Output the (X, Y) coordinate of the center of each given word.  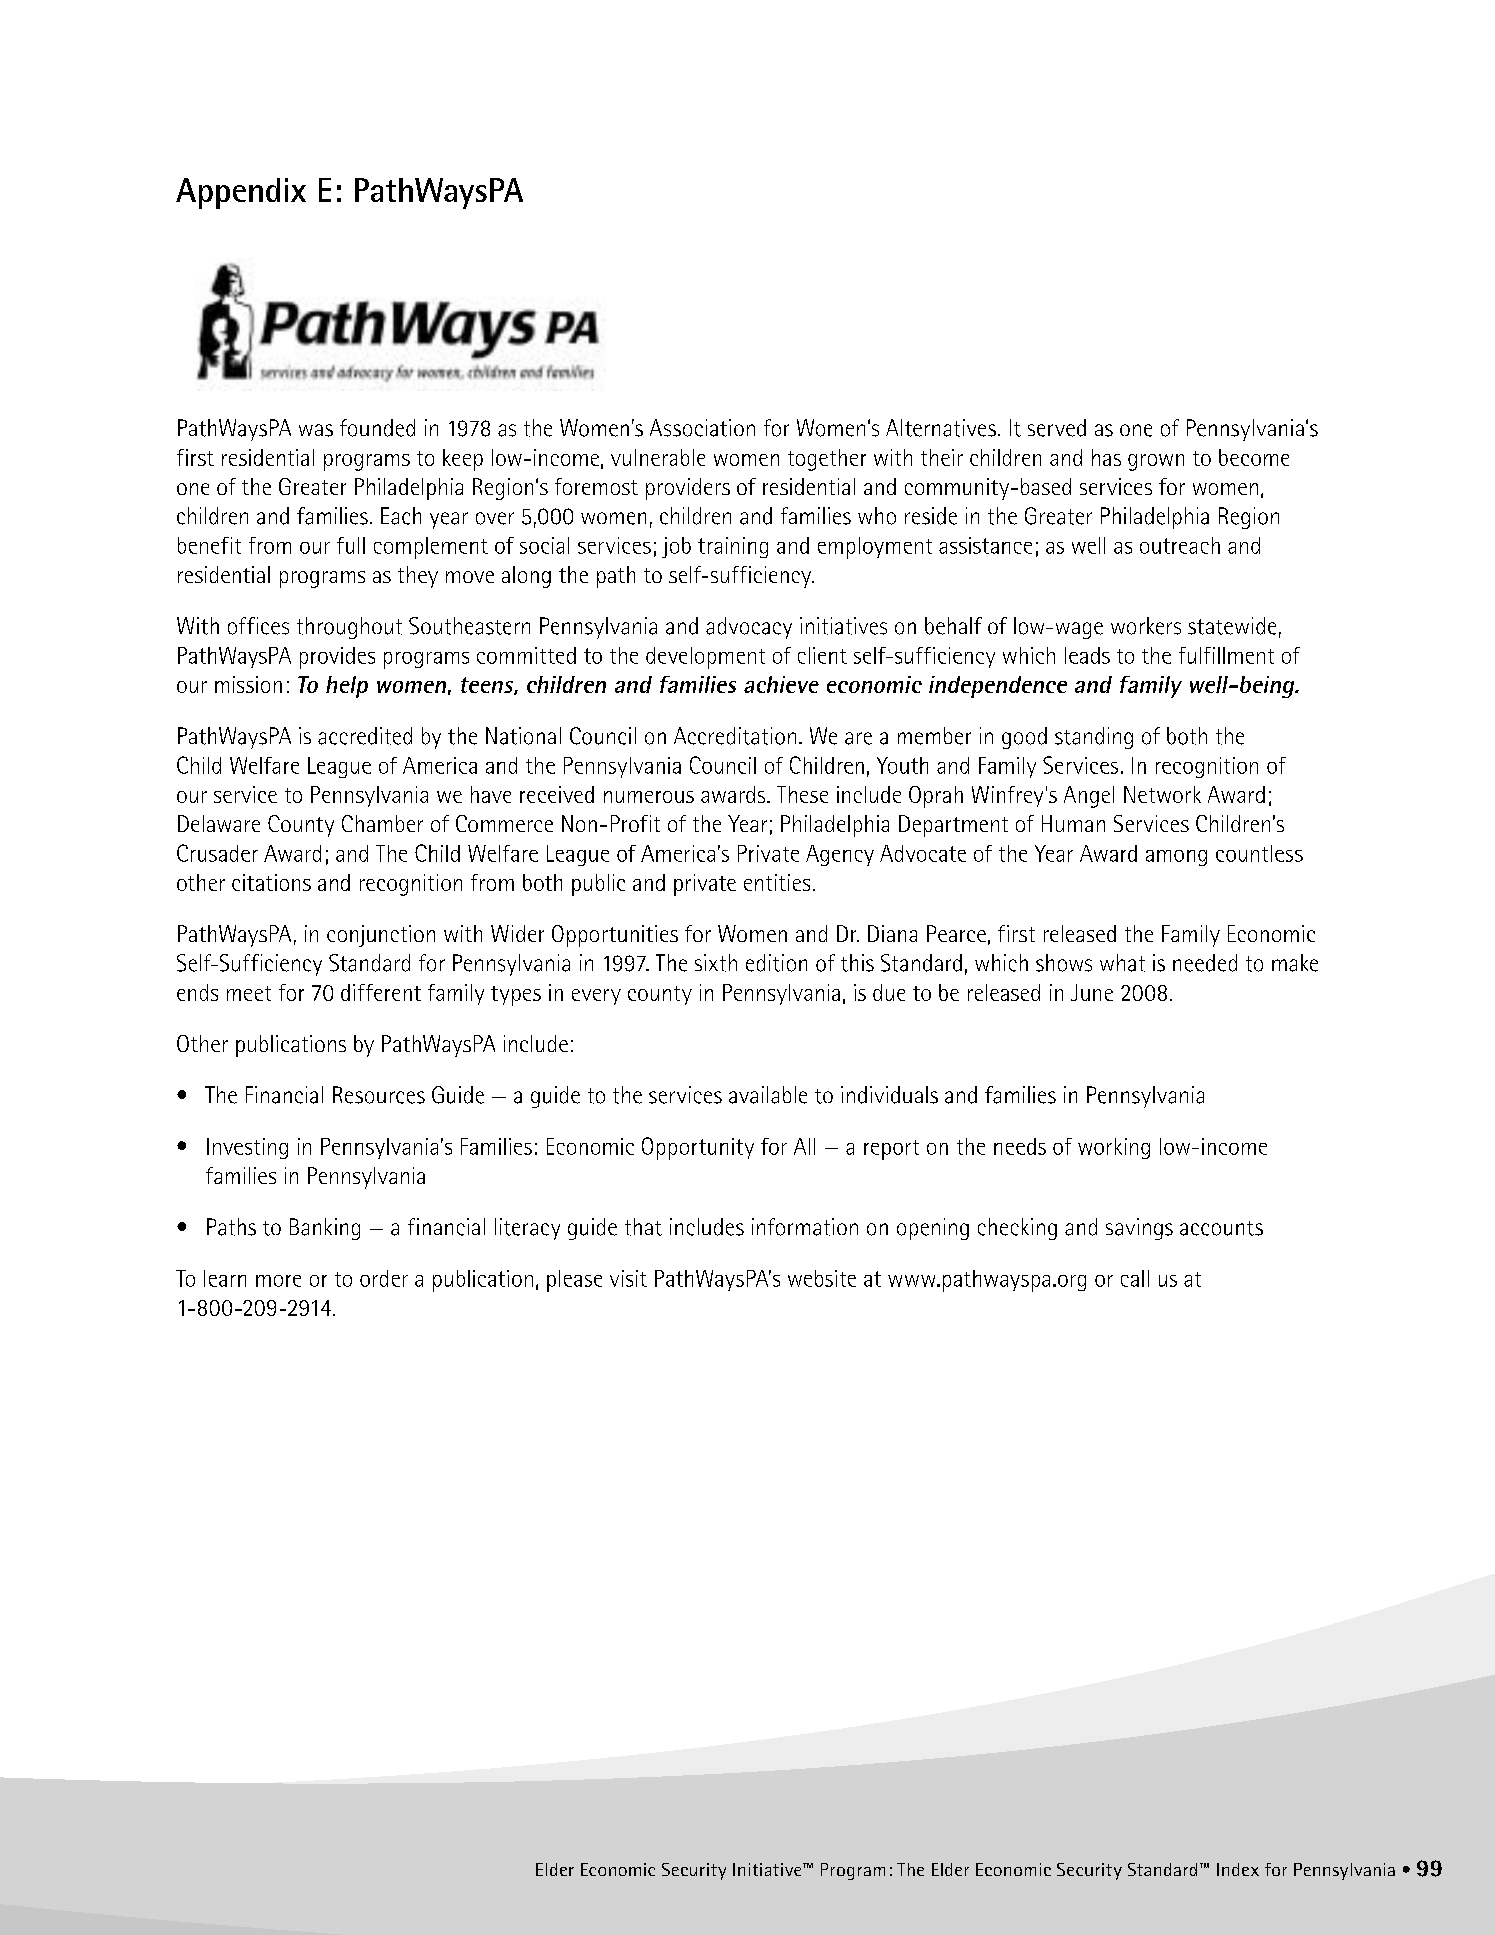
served (1057, 428)
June (1092, 992)
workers (1146, 626)
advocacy (749, 628)
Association (702, 428)
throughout (349, 628)
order (384, 1278)
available (768, 1095)
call (1135, 1278)
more (278, 1281)
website (822, 1278)
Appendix (241, 193)
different (381, 992)
